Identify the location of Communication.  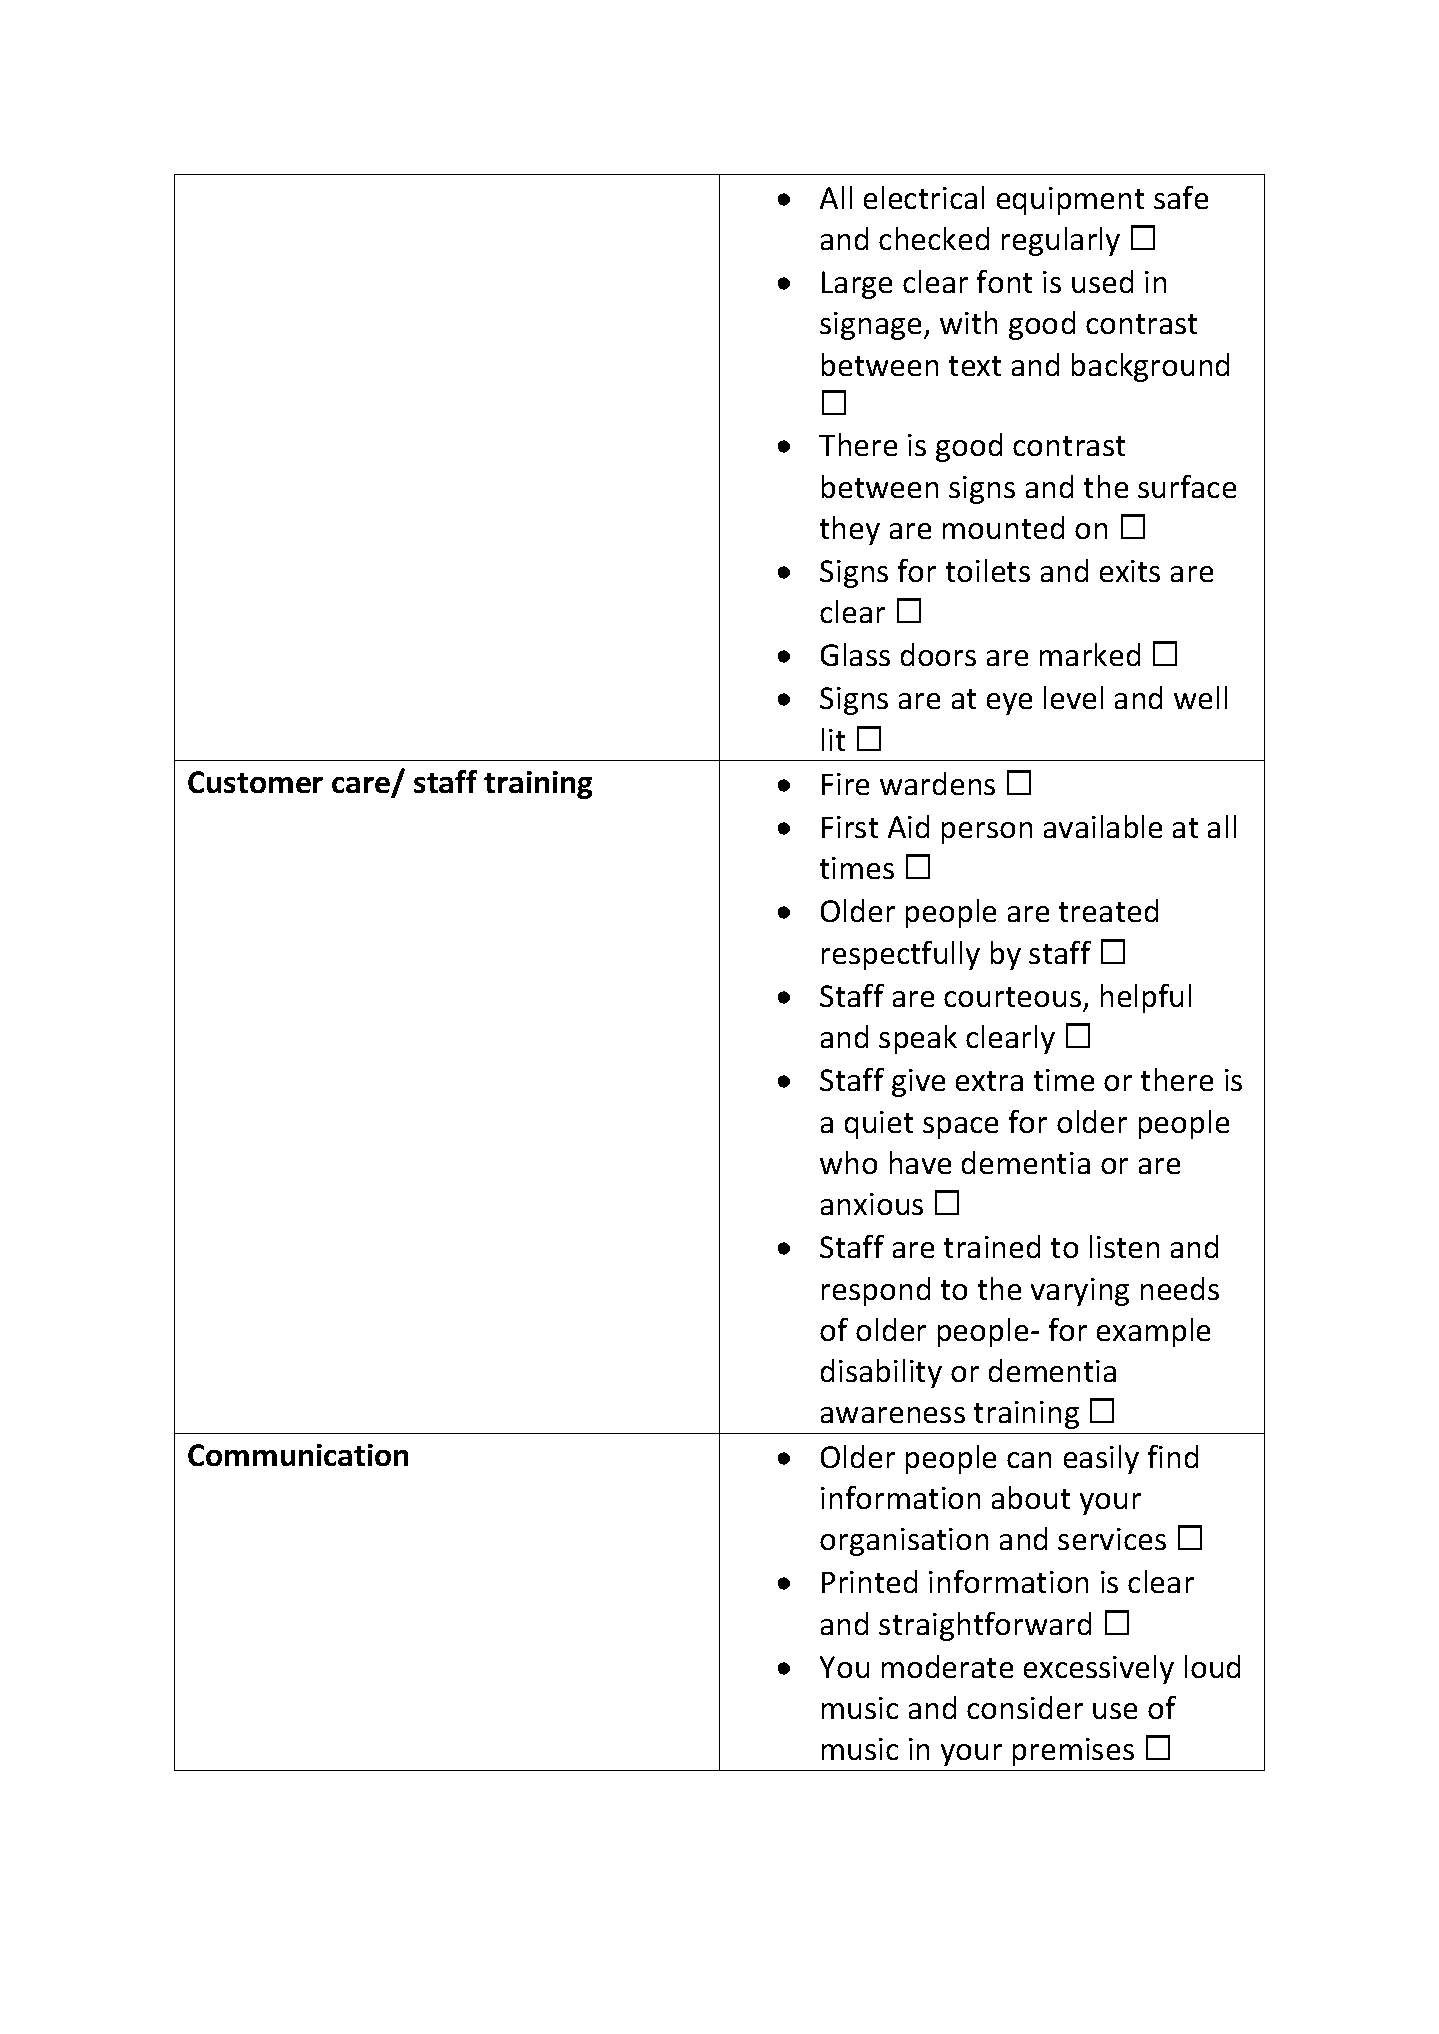
(298, 1455).
